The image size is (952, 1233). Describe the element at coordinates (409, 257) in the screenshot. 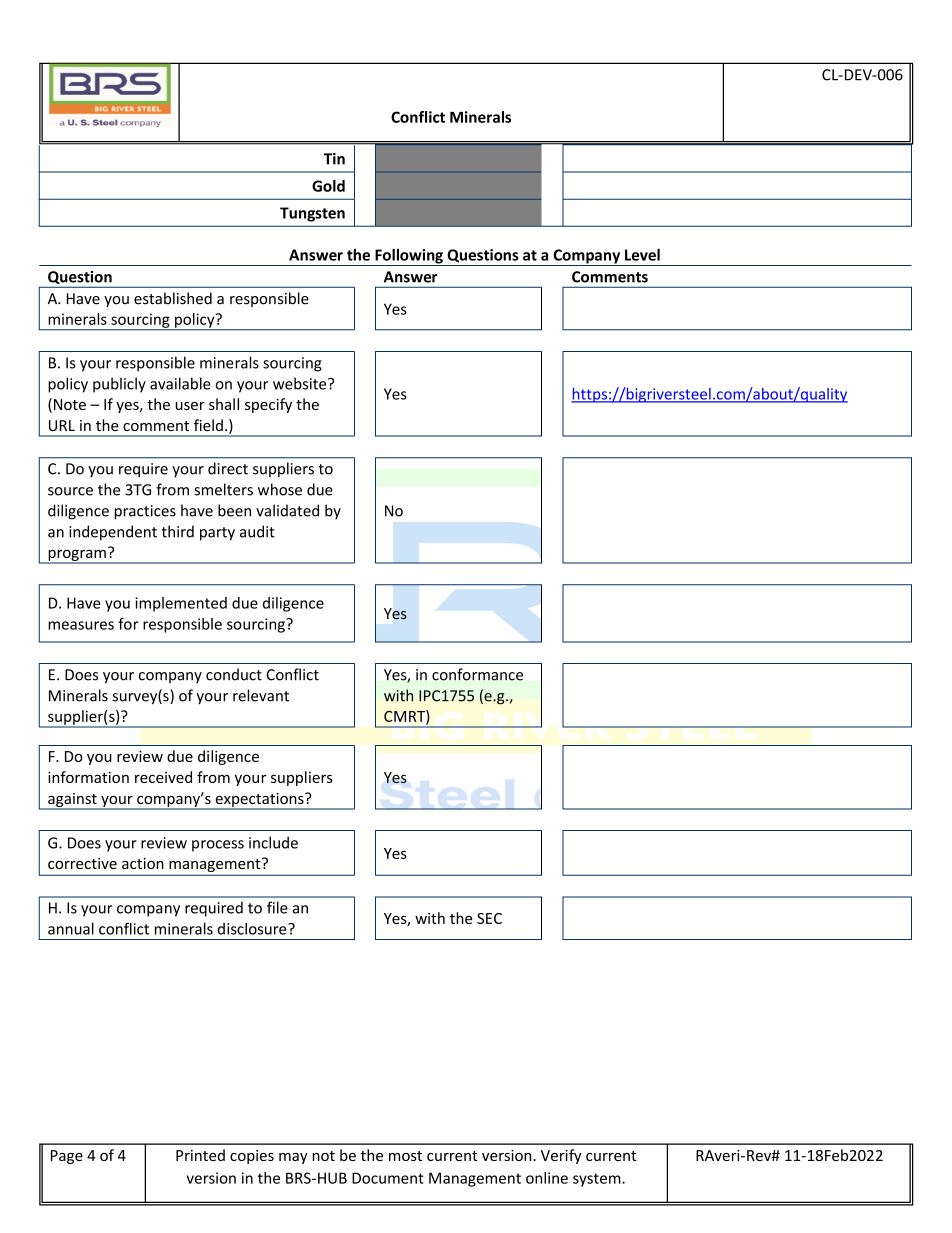

I see `Following` at that location.
